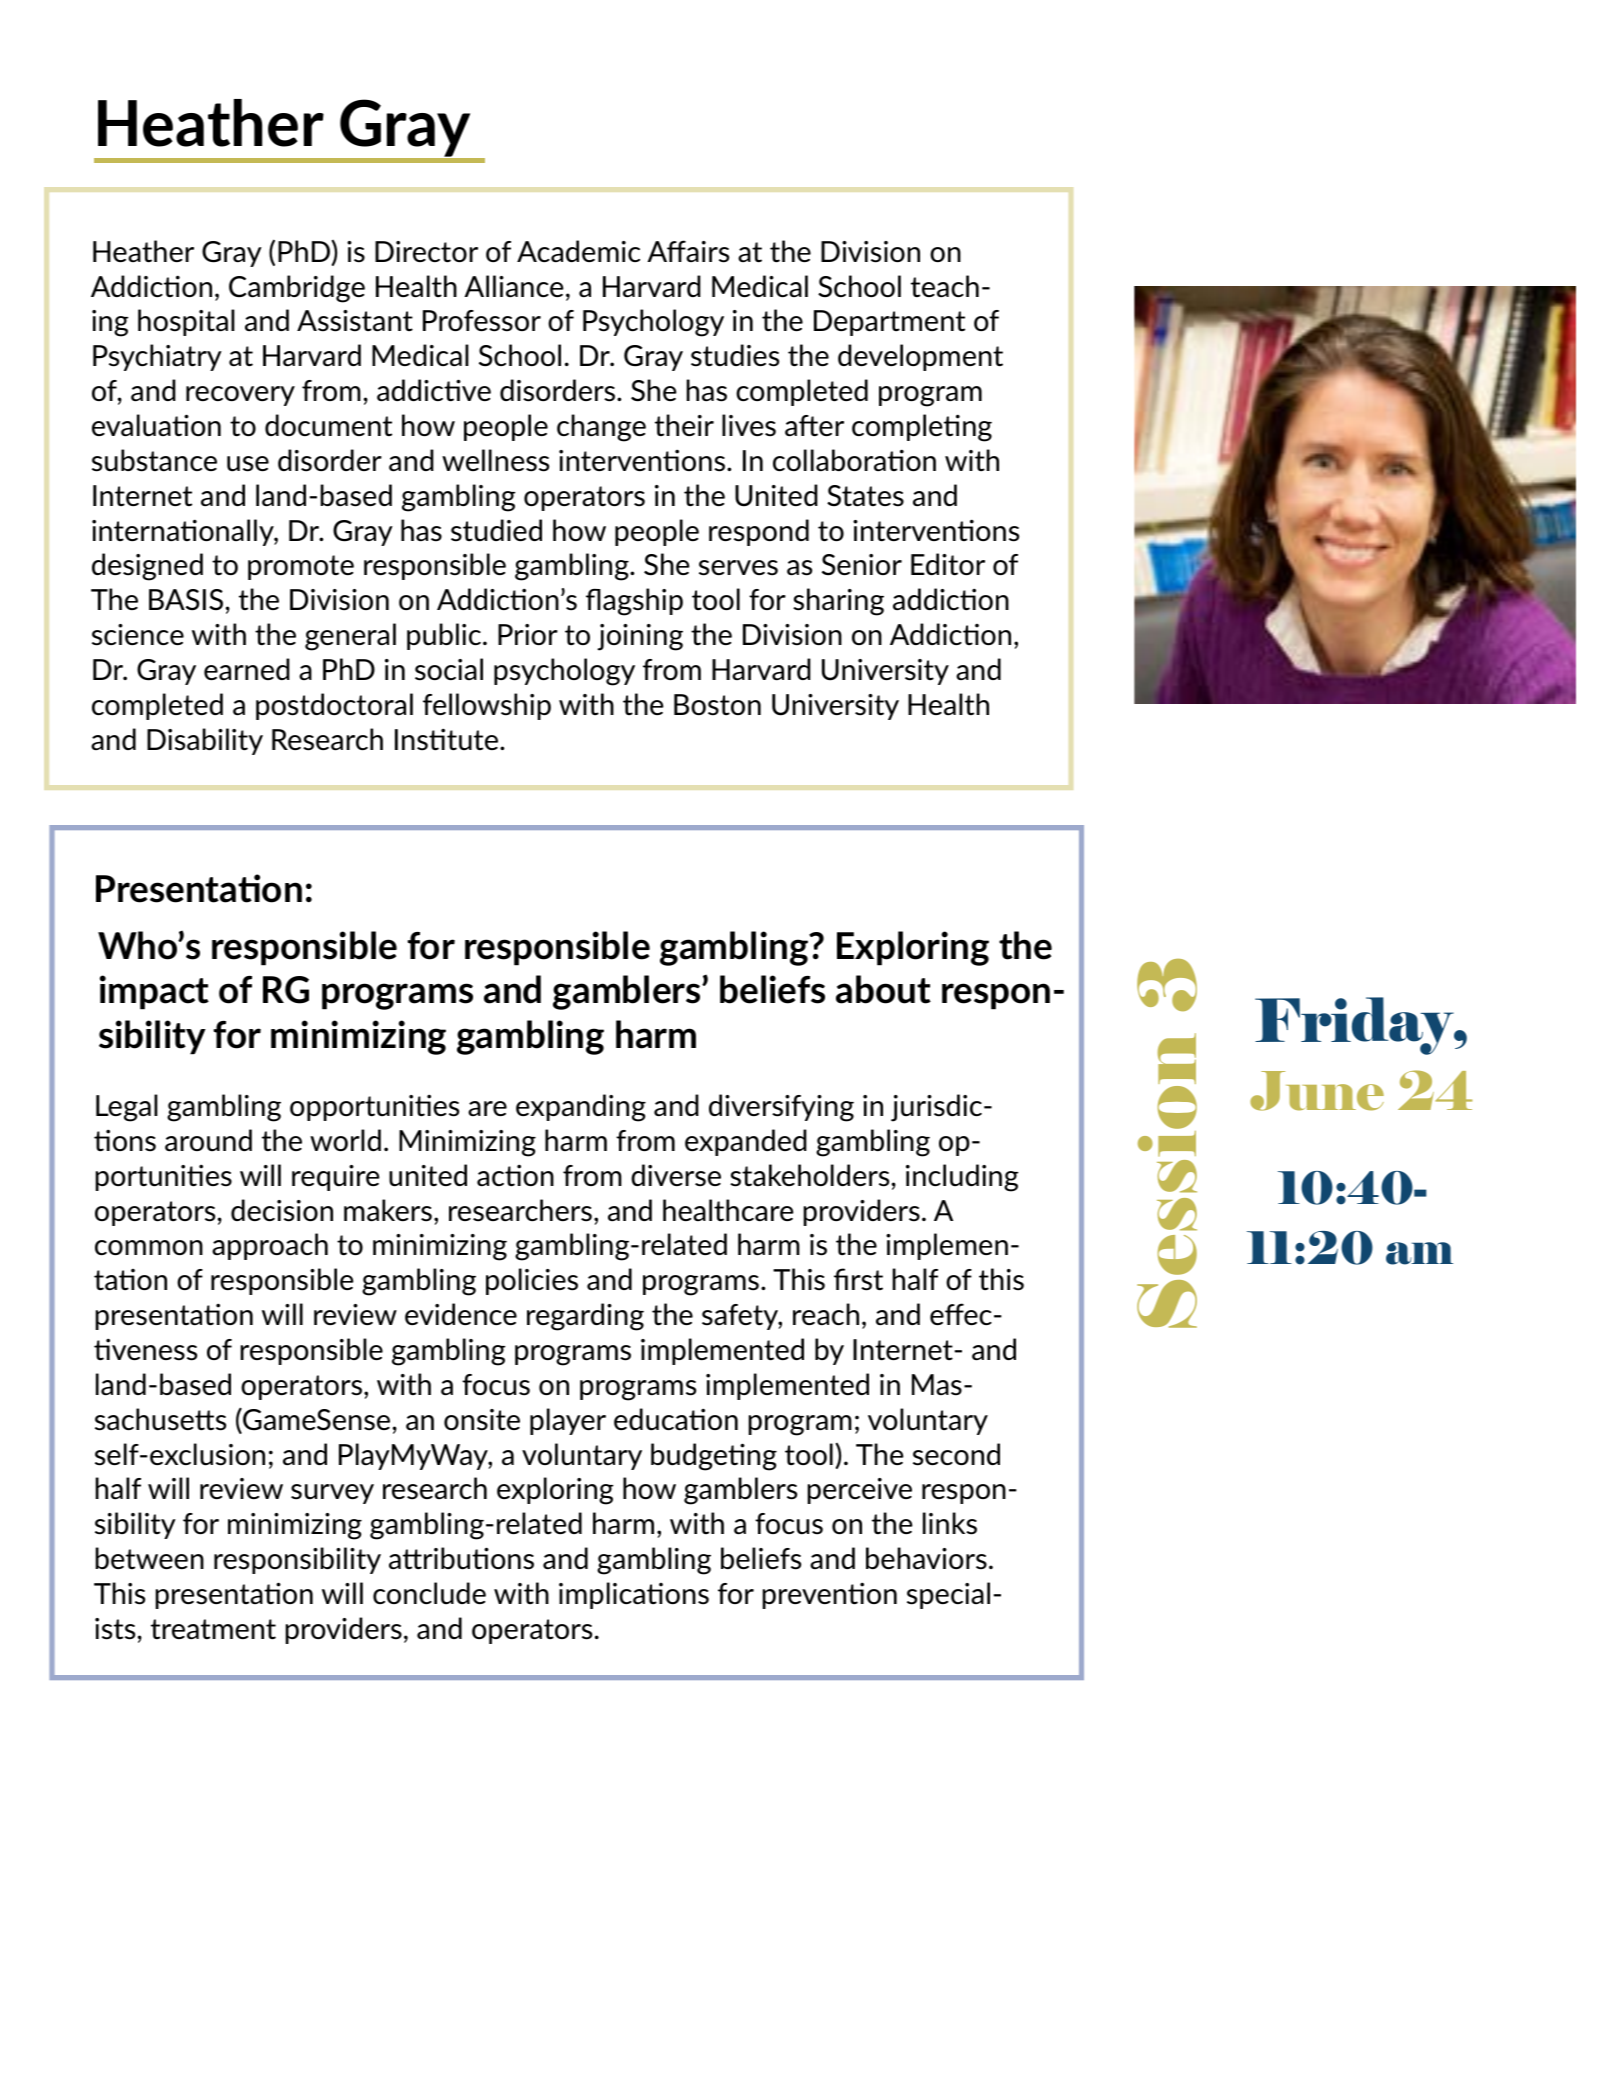 The height and width of the screenshot is (2091, 1615). I want to click on prevention, so click(829, 1595).
